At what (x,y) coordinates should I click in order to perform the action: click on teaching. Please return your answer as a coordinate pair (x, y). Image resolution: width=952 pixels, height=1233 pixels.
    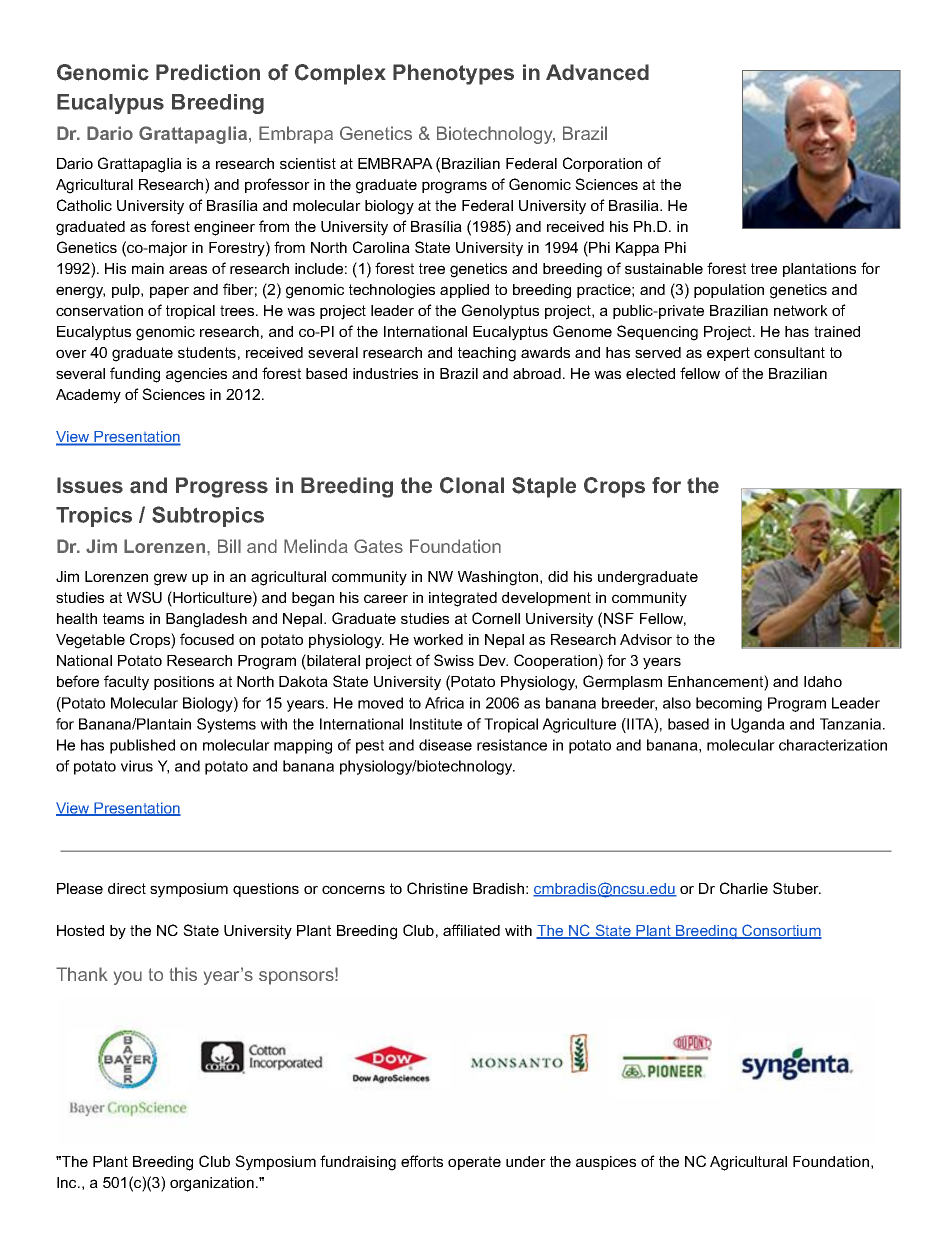
    Looking at the image, I should click on (487, 354).
